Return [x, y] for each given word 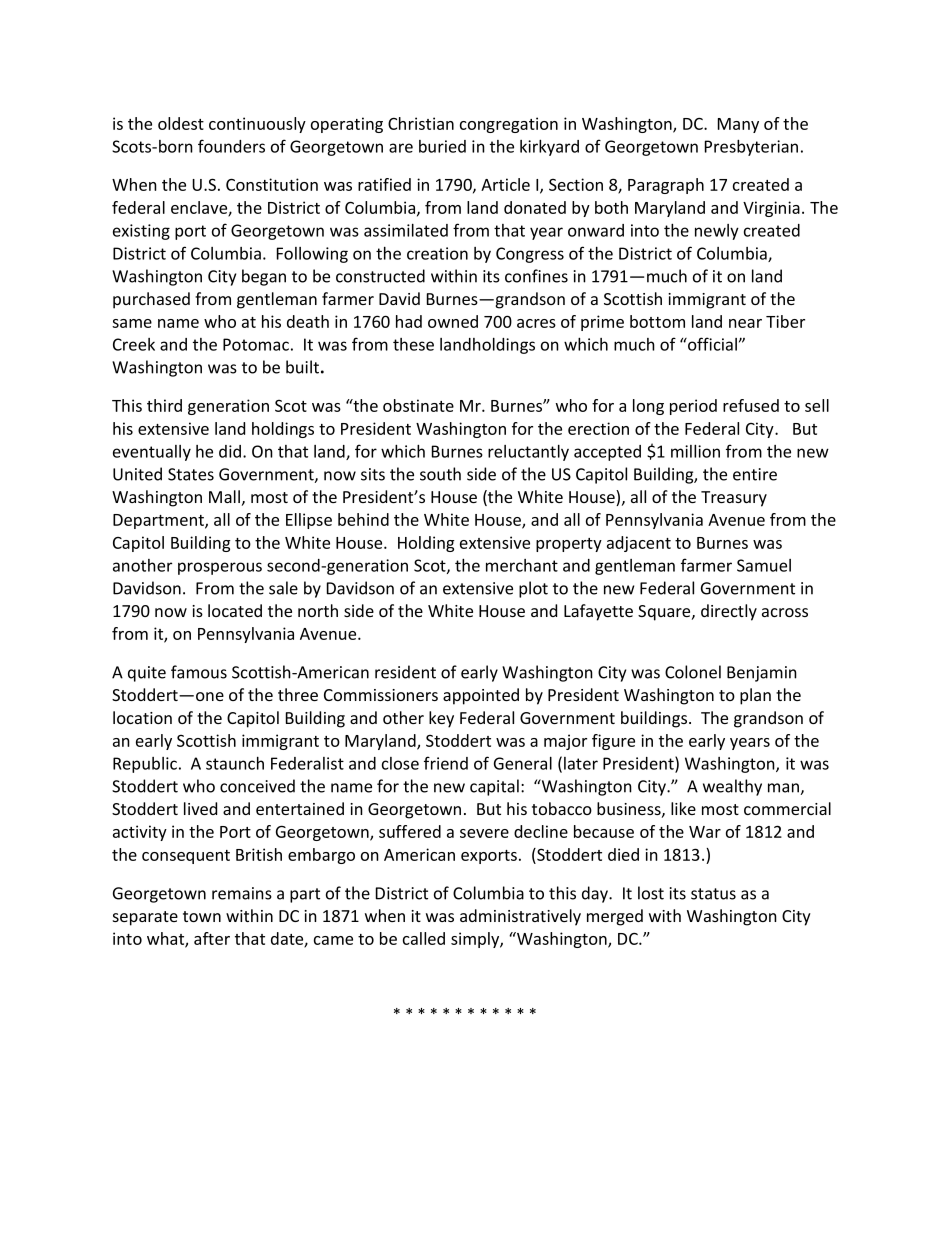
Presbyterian [751, 147]
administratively [520, 917]
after [212, 938]
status [713, 894]
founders [231, 146]
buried [442, 146]
